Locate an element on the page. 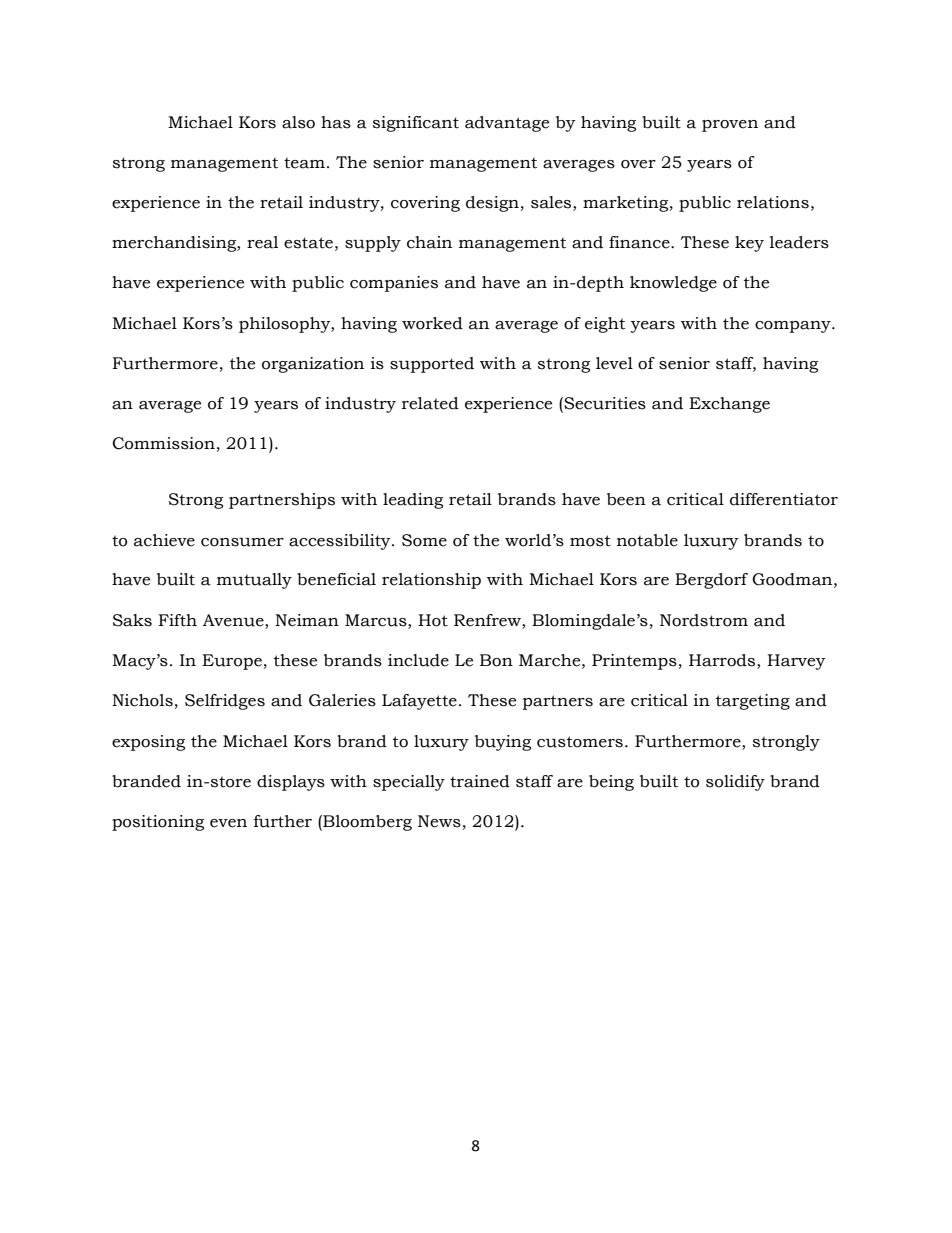  notable is located at coordinates (647, 540).
